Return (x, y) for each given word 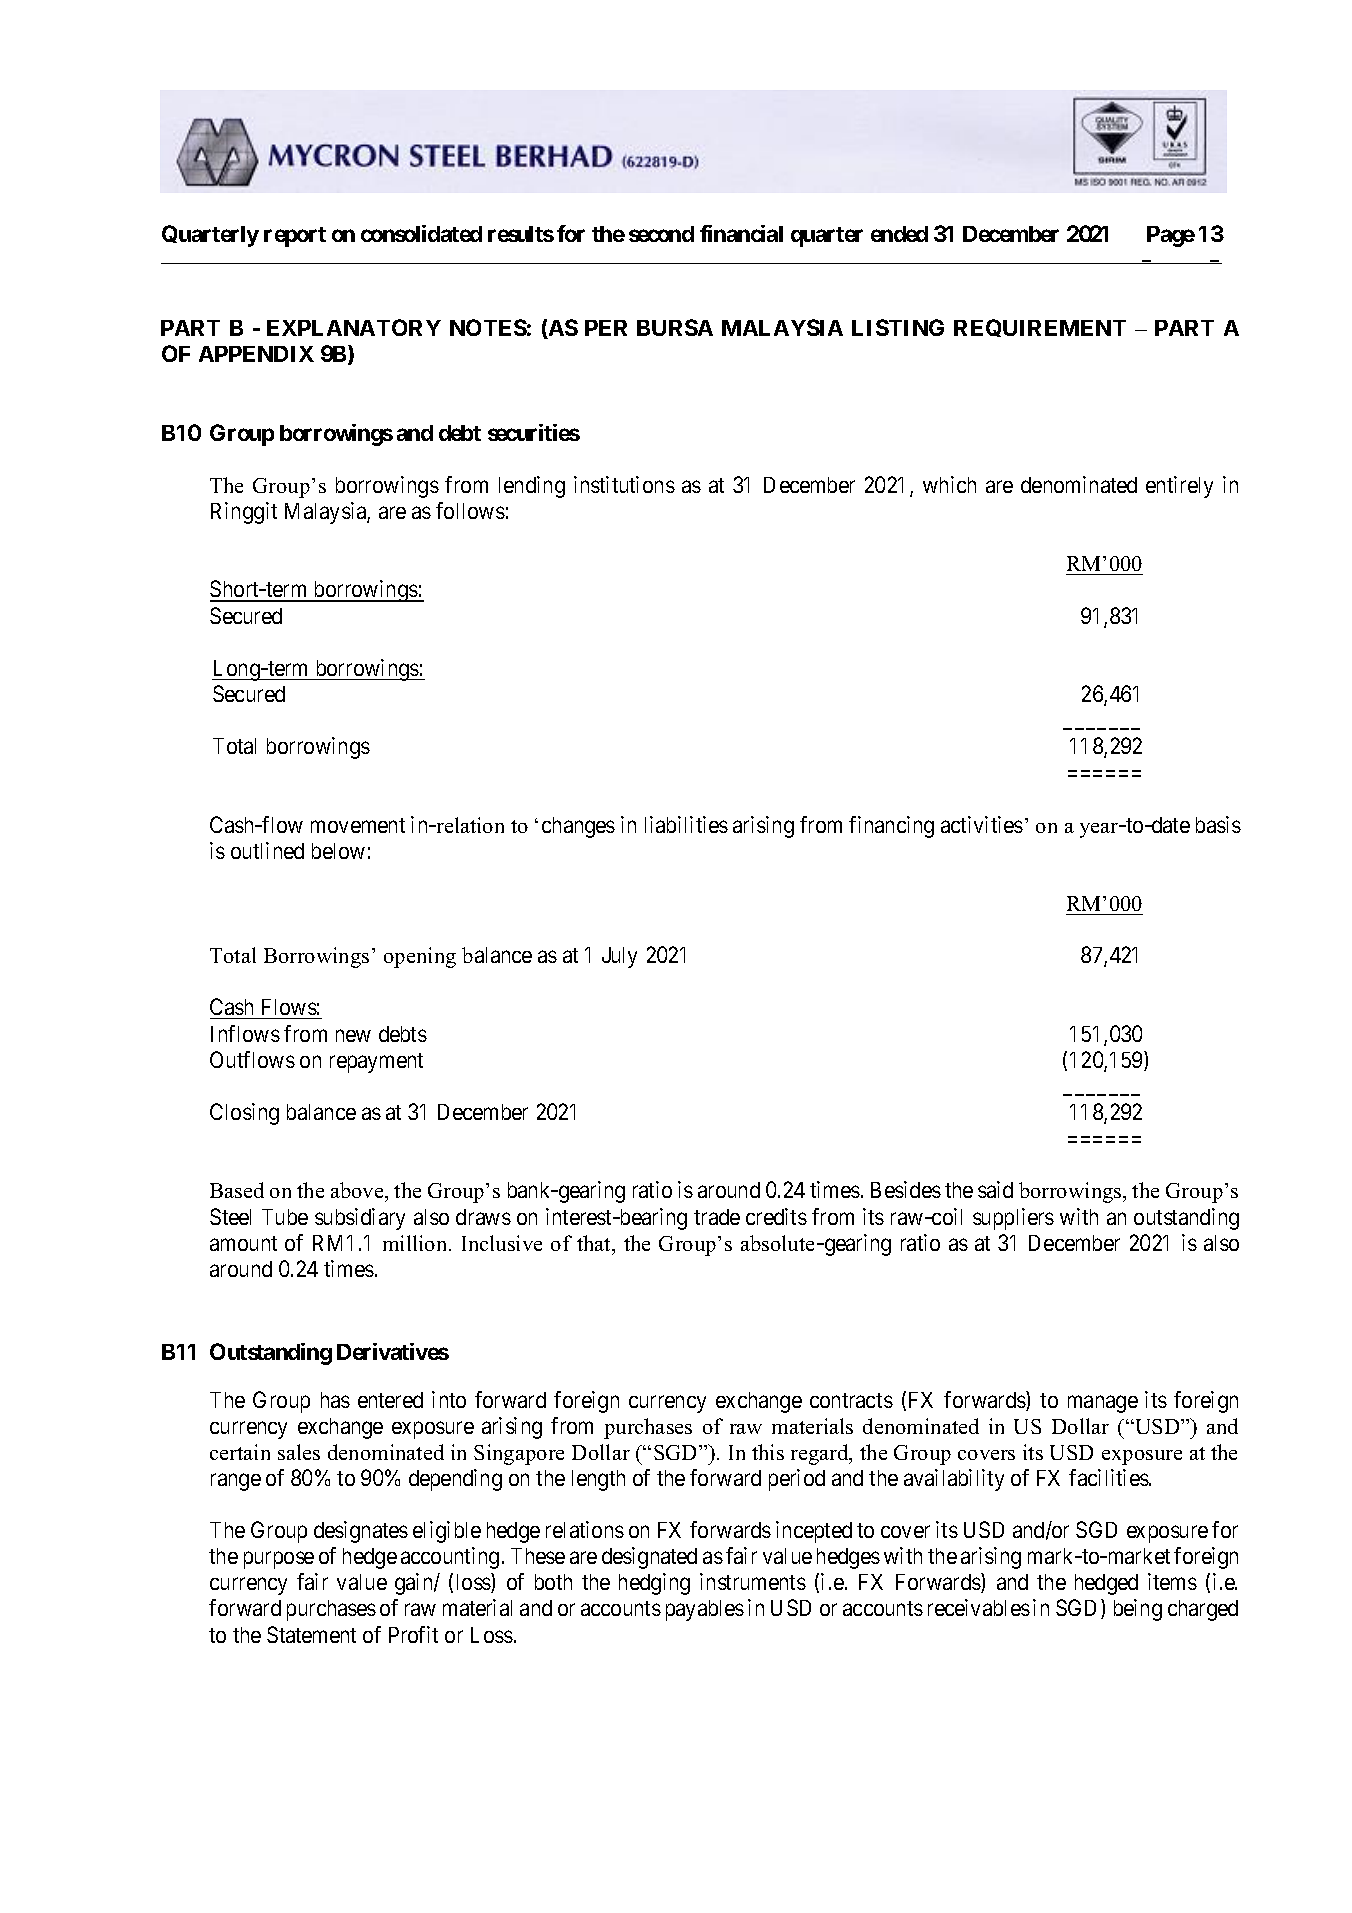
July (619, 957)
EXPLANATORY (354, 327)
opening (420, 957)
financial (741, 233)
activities (982, 824)
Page (1171, 236)
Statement (311, 1634)
